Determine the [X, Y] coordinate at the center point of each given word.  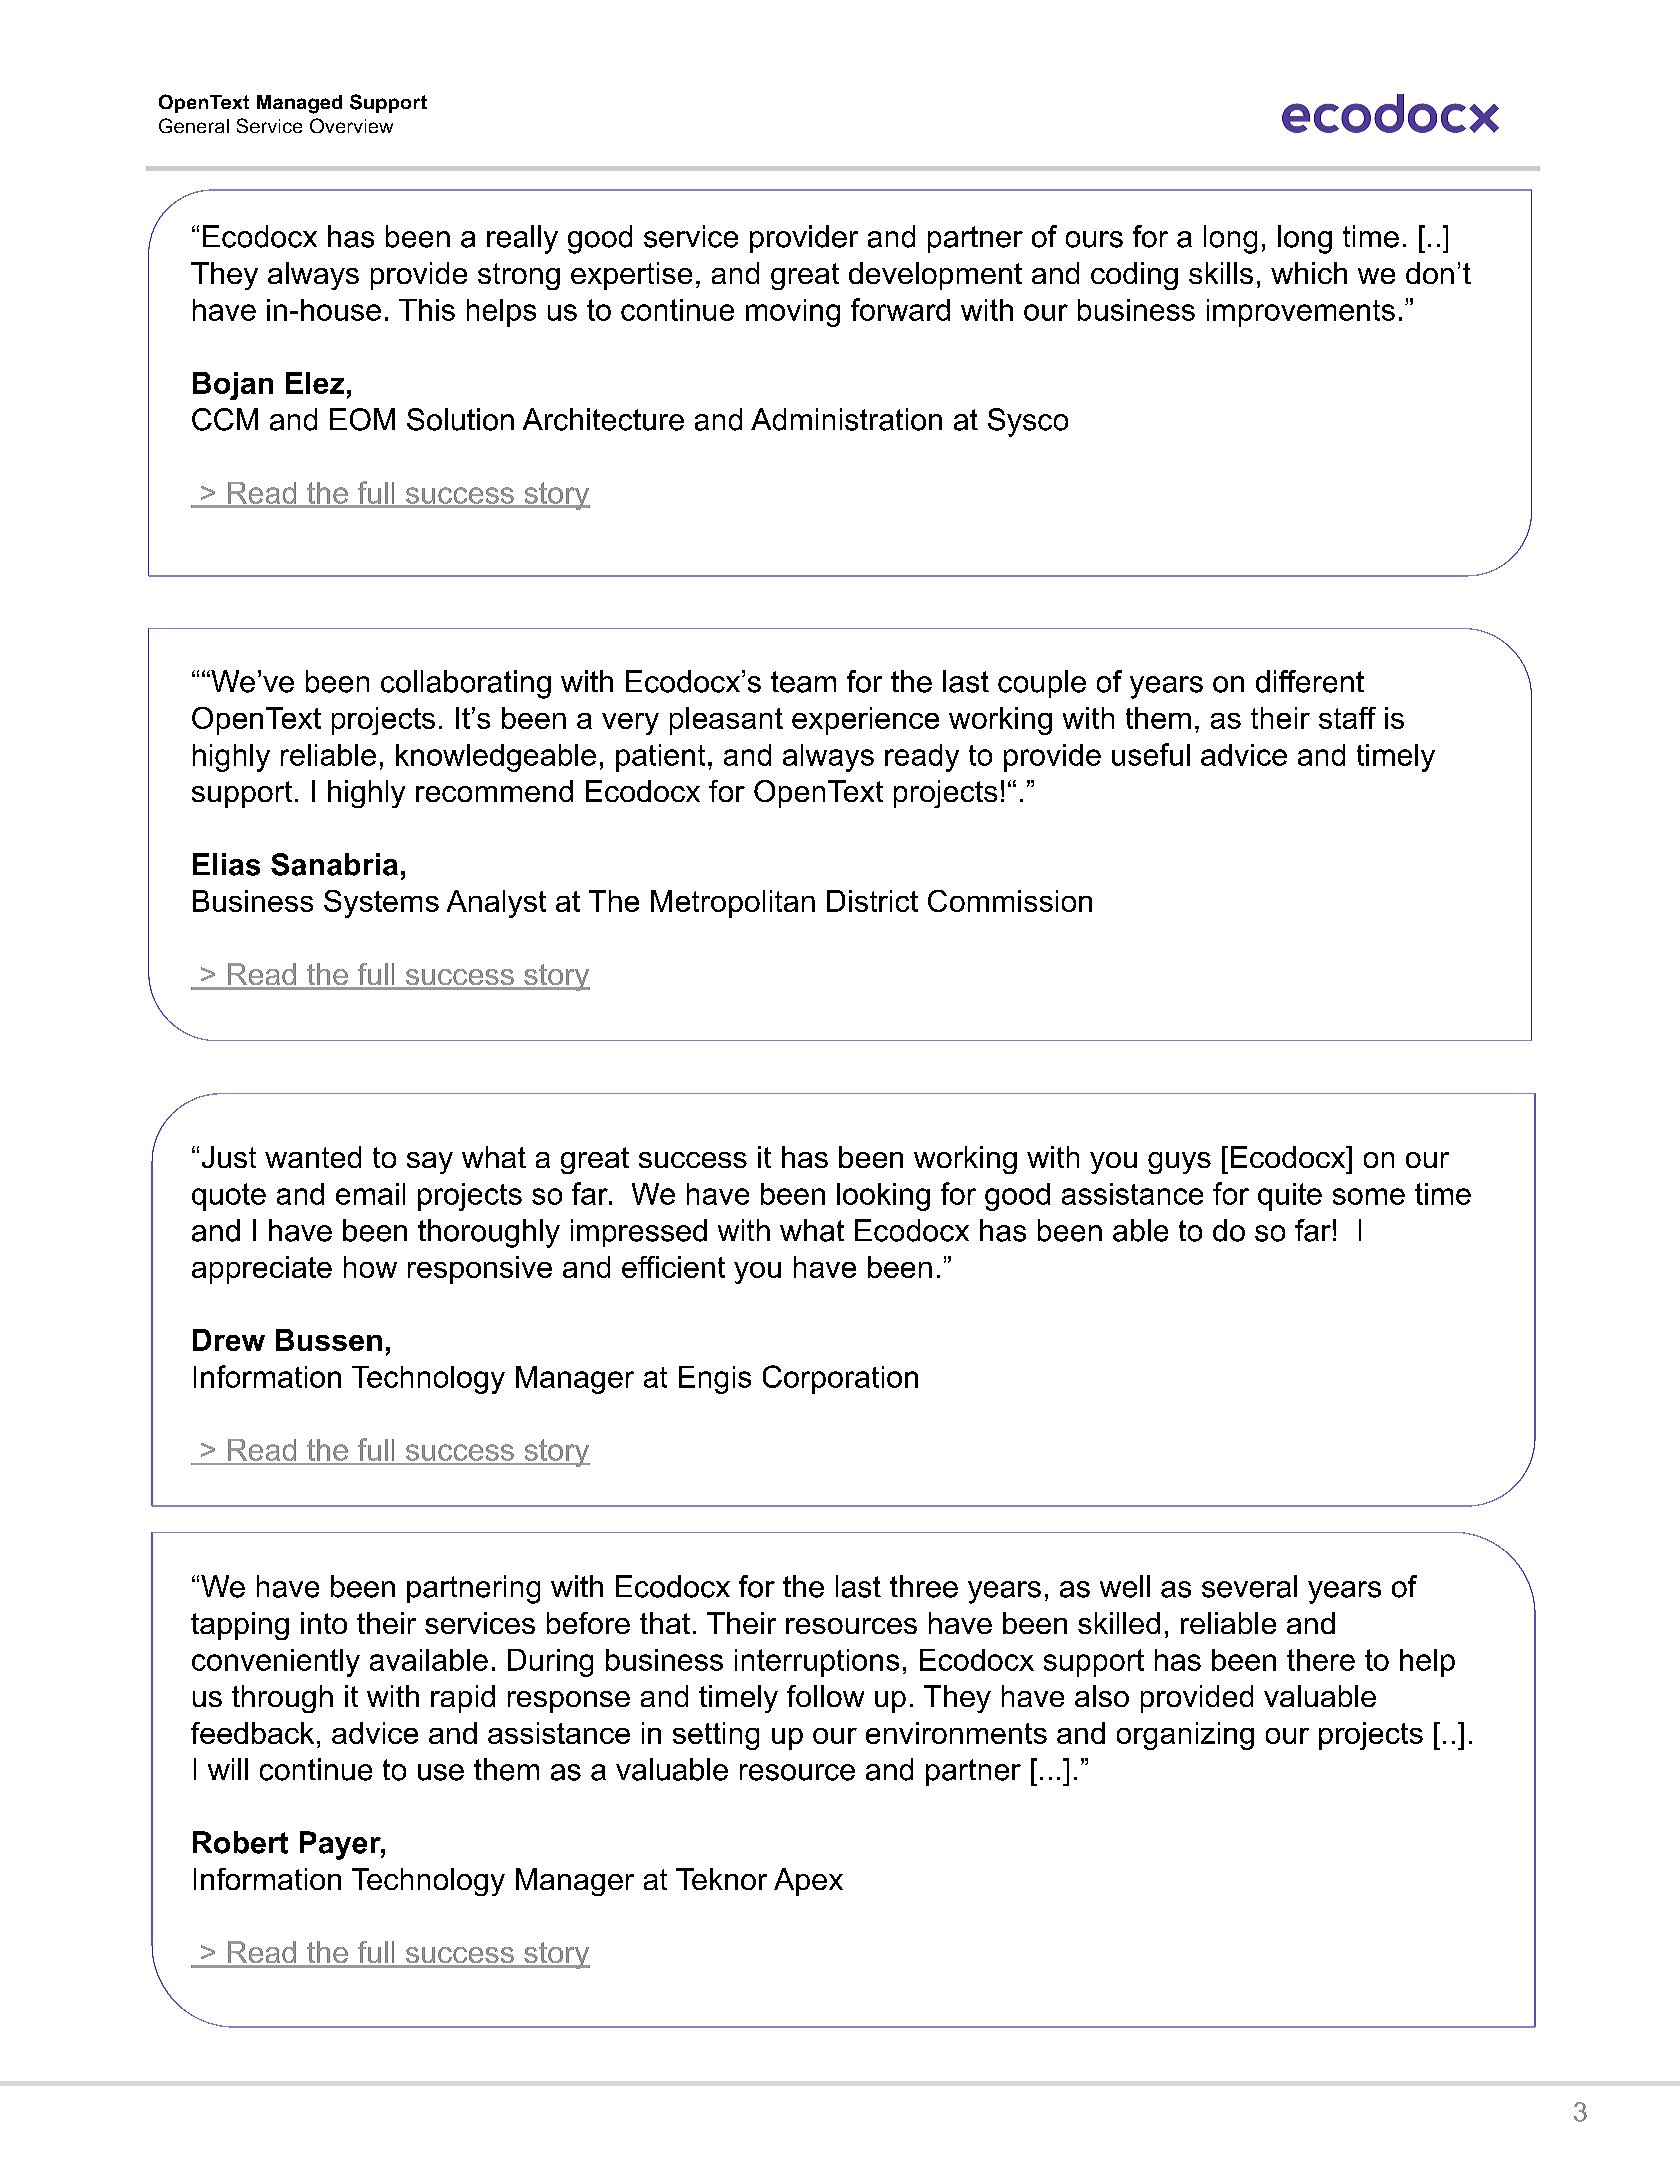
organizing [1185, 1736]
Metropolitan [733, 904]
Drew [229, 1340]
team [803, 682]
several [1249, 1586]
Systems [381, 904]
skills [1221, 273]
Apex [808, 1882]
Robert [240, 1842]
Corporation [840, 1379]
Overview [351, 125]
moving [793, 313]
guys [1179, 1163]
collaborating [466, 684]
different [1310, 681]
